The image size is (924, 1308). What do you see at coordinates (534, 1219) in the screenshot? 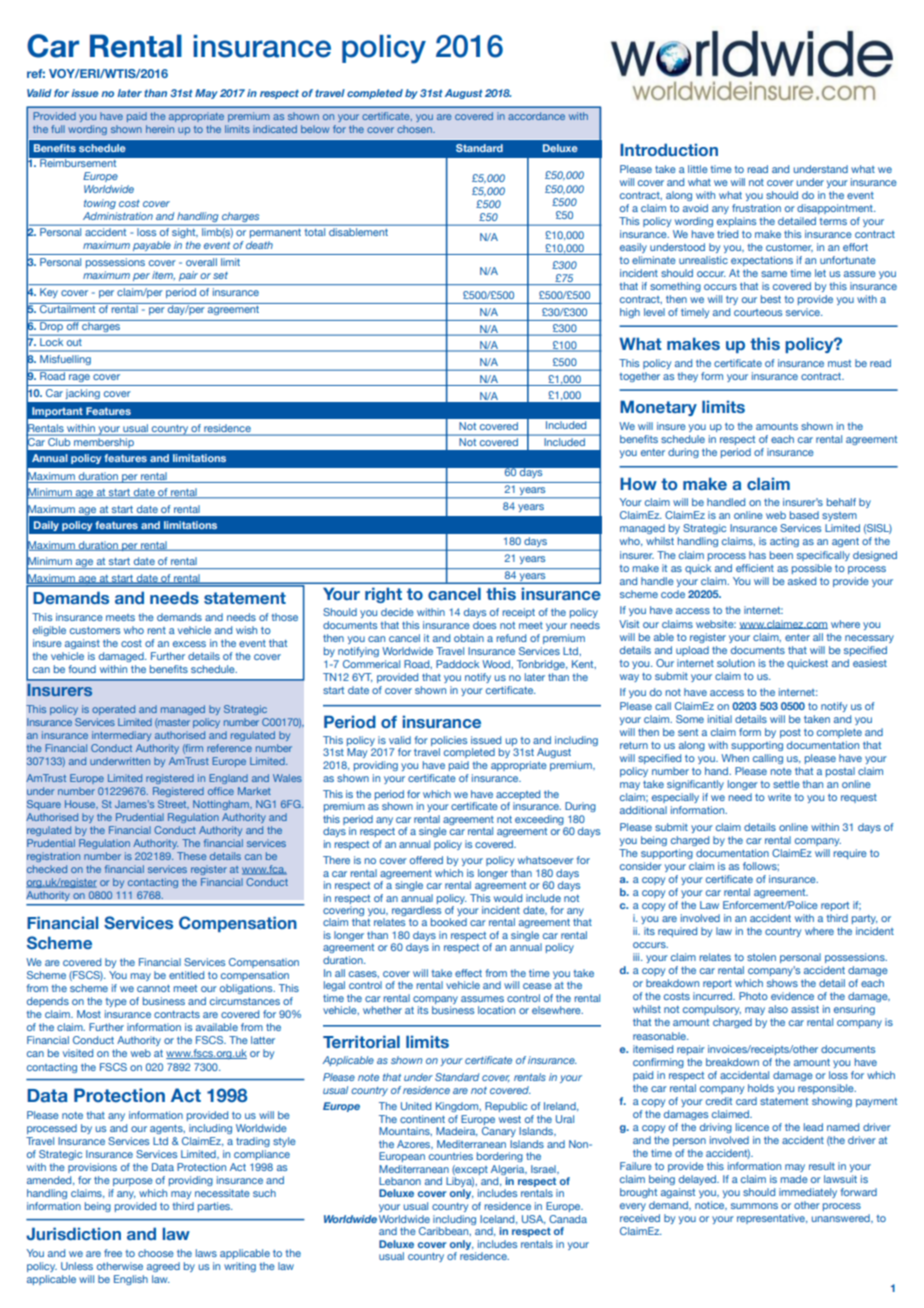
I see `USA` at bounding box center [534, 1219].
